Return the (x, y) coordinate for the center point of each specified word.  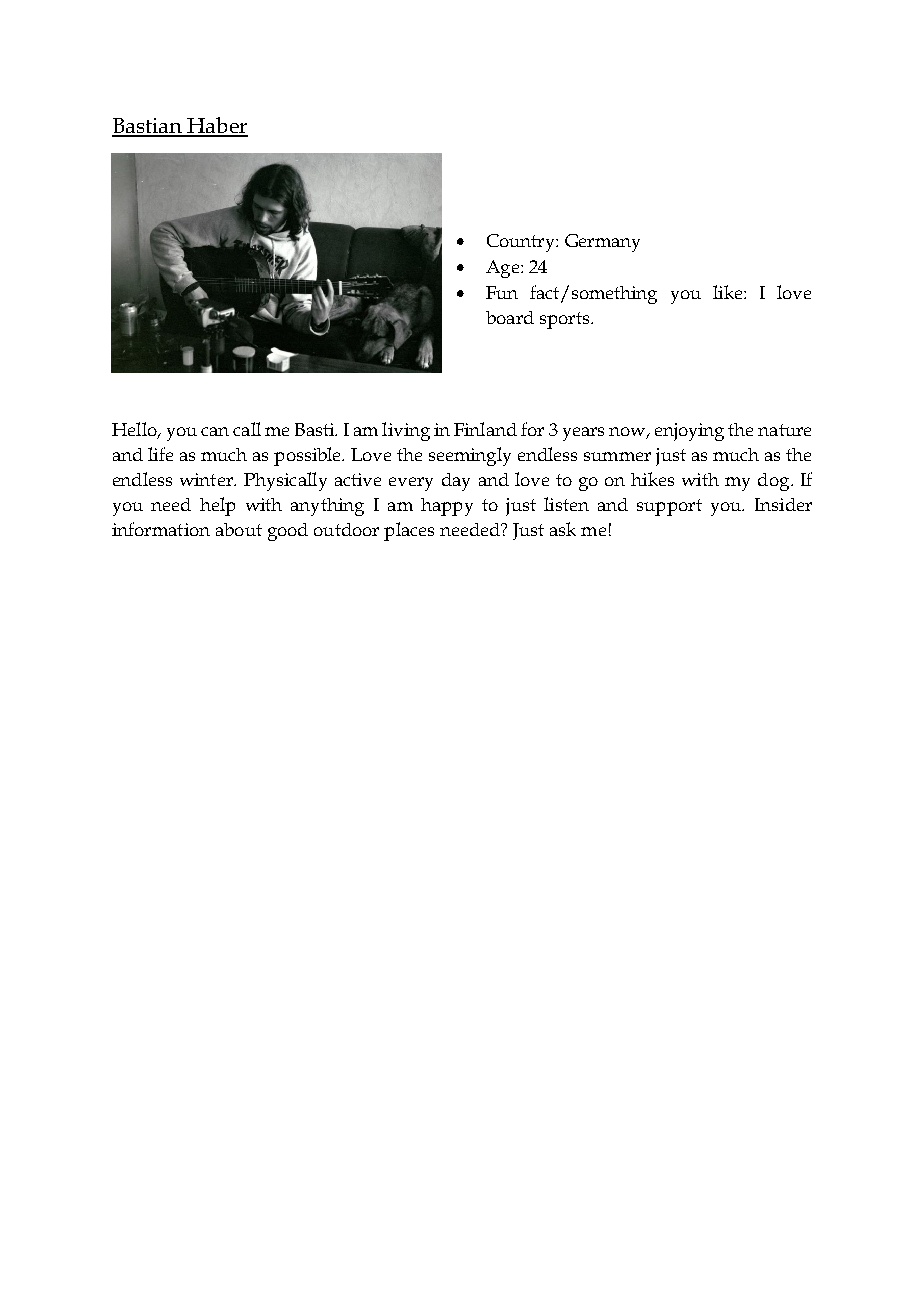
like (729, 292)
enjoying (689, 432)
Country (522, 243)
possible (308, 456)
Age (504, 269)
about (239, 529)
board (510, 317)
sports (566, 320)
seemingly (470, 456)
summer (617, 456)
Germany (602, 243)
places (409, 531)
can (215, 431)
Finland (485, 429)
